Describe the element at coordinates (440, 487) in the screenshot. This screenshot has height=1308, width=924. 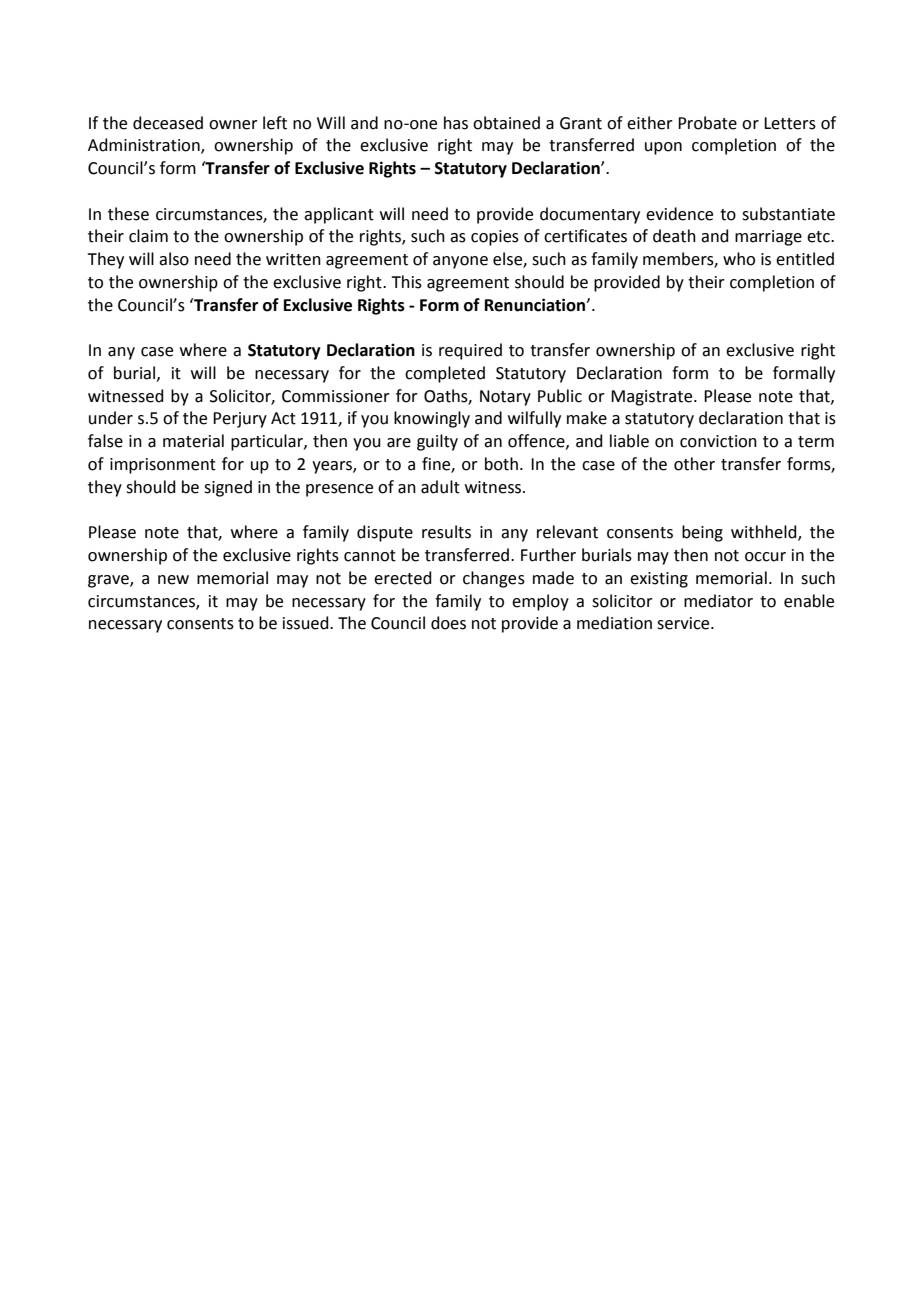
I see `adult` at that location.
